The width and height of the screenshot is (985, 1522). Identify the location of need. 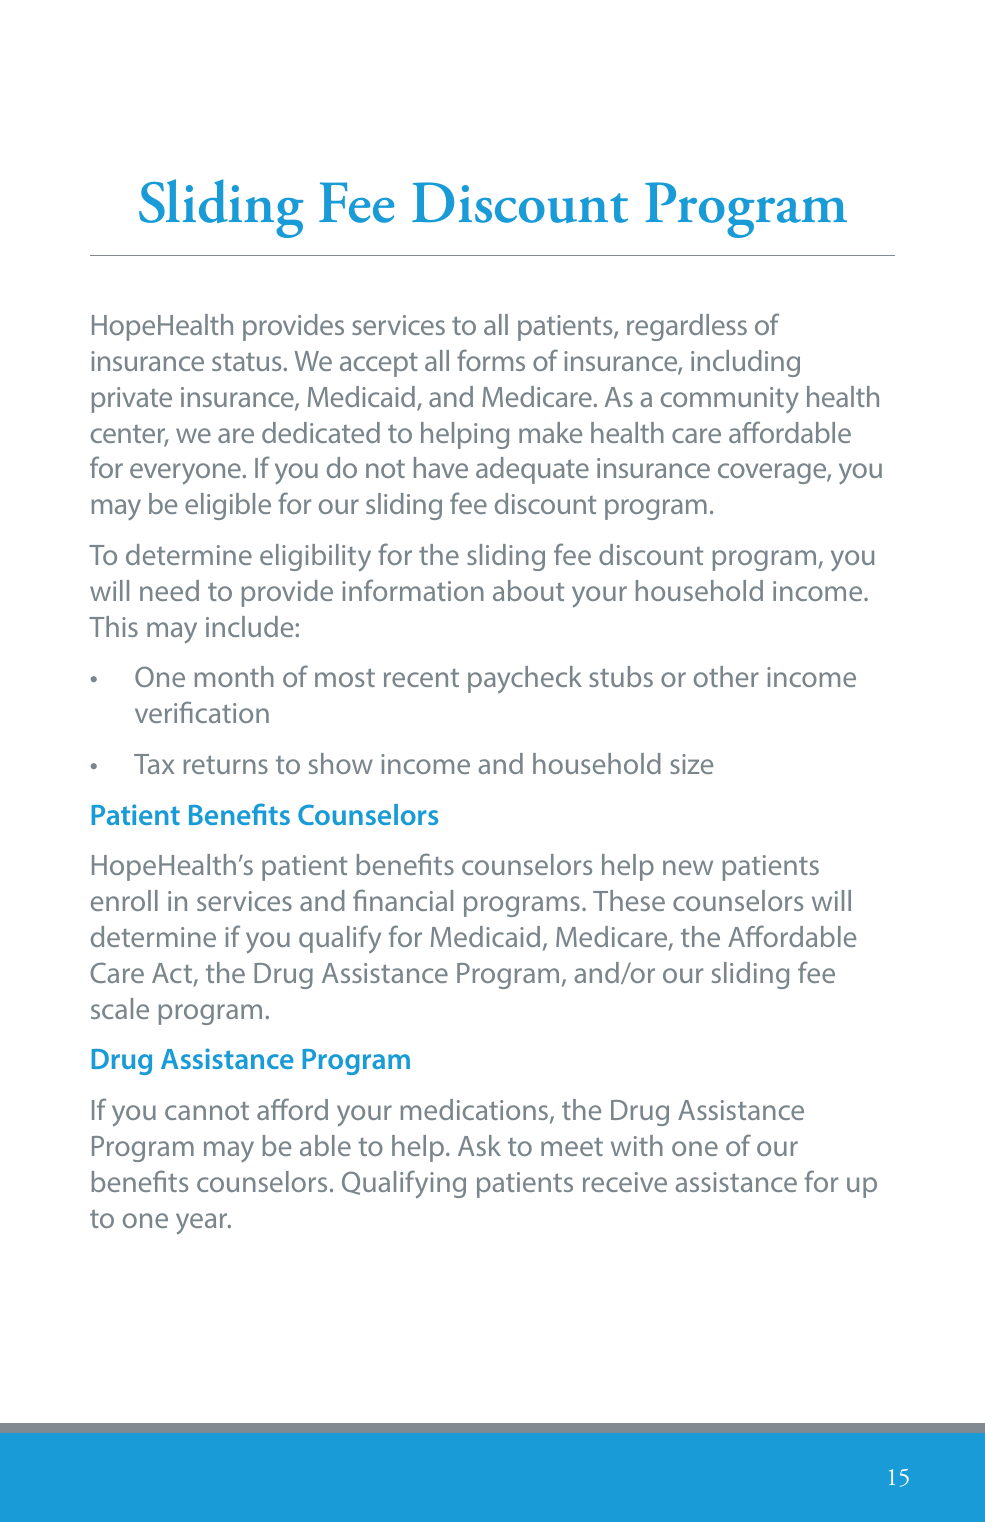
(169, 590).
